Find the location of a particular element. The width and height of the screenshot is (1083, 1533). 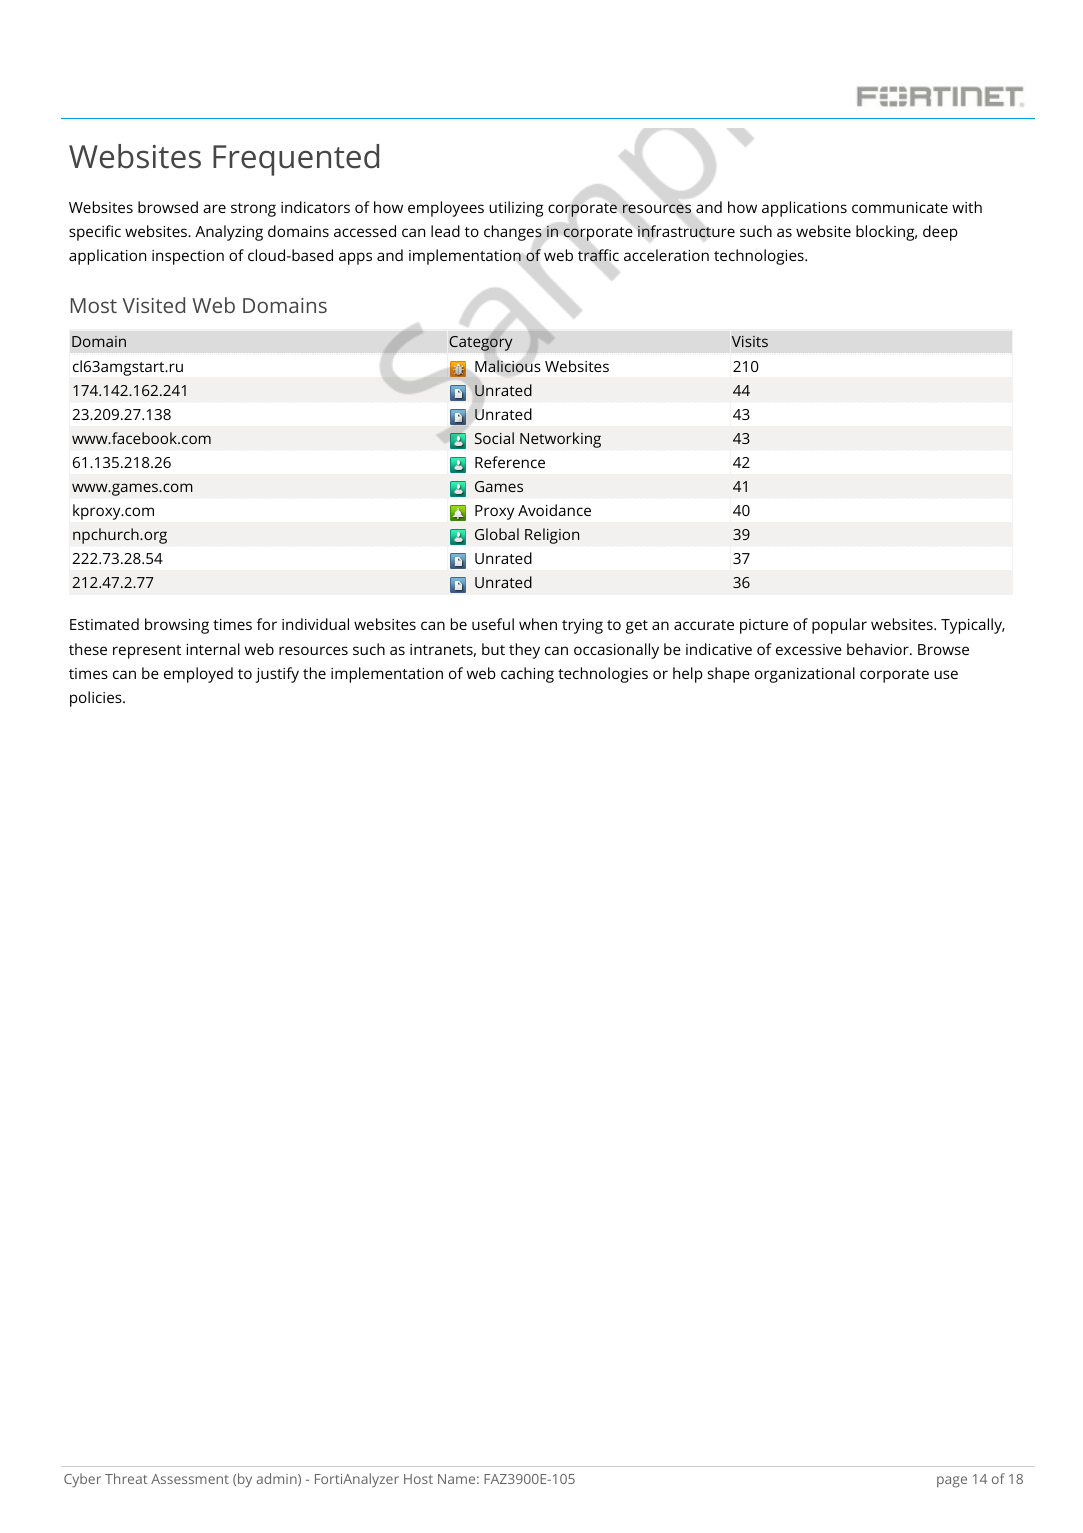

Assessment is located at coordinates (190, 1479).
